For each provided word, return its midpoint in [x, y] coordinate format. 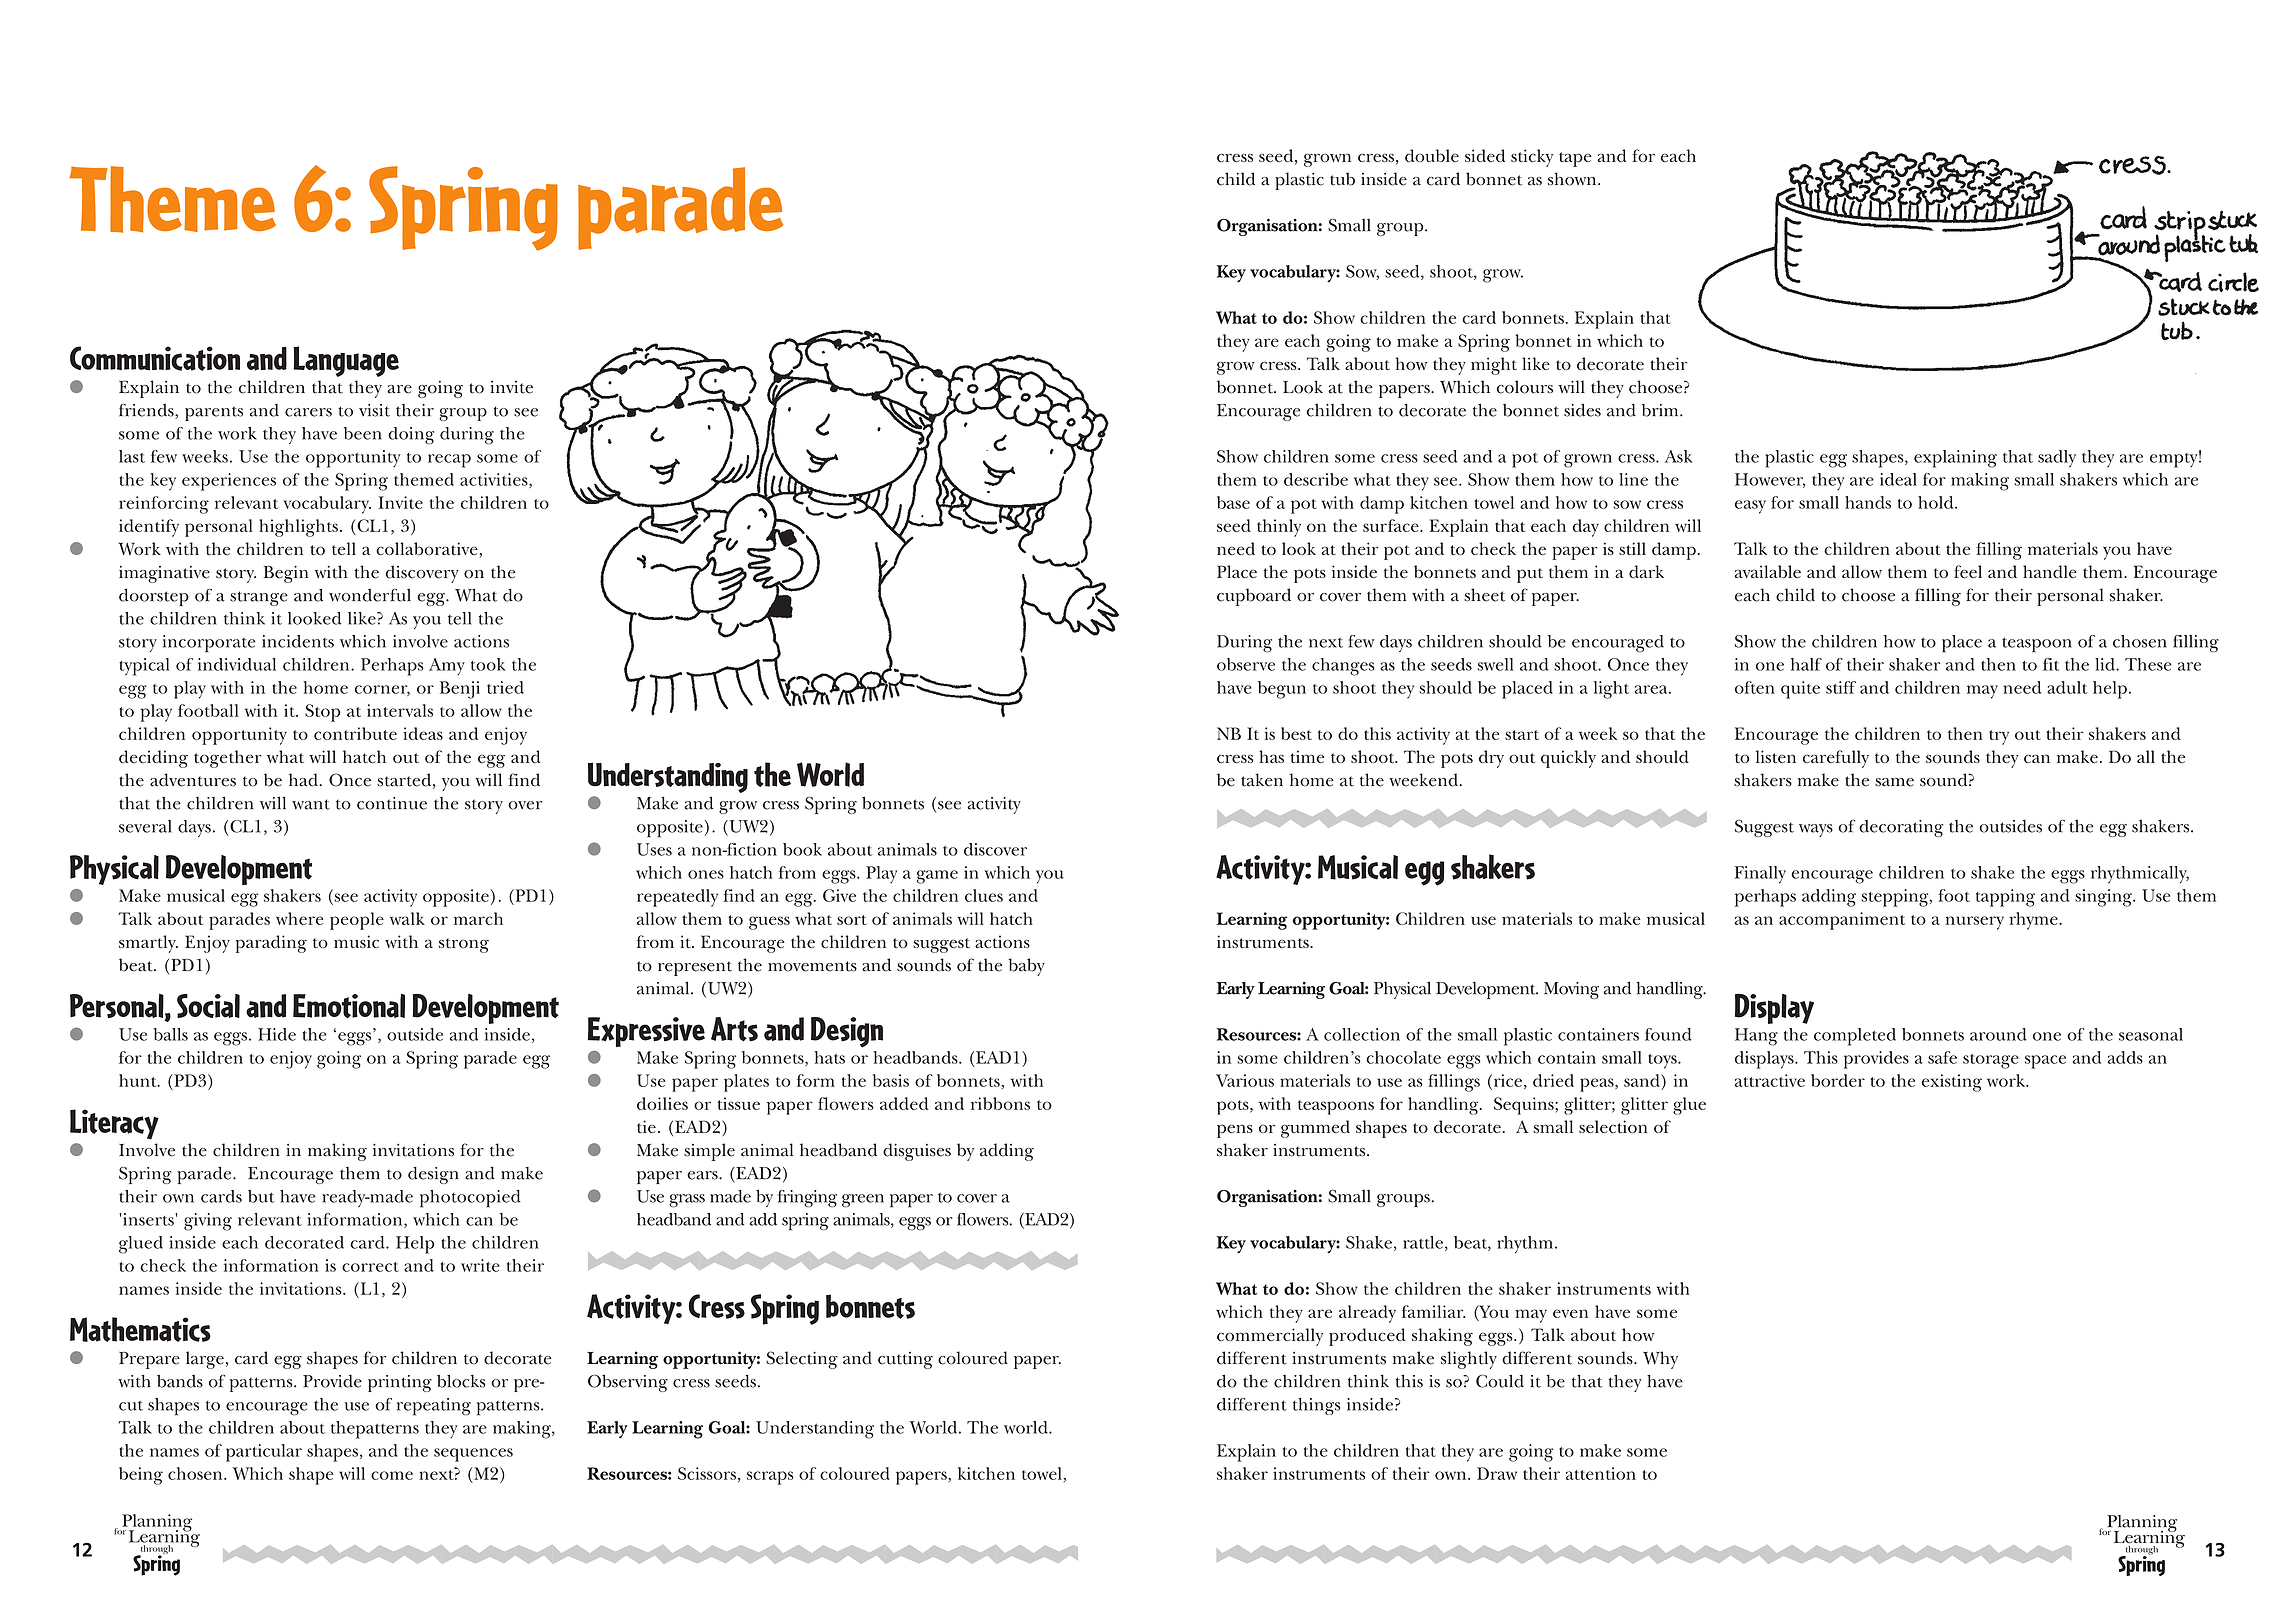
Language [346, 361]
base [1233, 502]
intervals [400, 710]
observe [1246, 664]
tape [1575, 159]
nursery [1975, 923]
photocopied [470, 1199]
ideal [1898, 479]
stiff [1841, 687]
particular [264, 1453]
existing [1952, 1083]
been [363, 433]
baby [1026, 967]
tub [1342, 179]
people [357, 921]
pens [1235, 1131]
